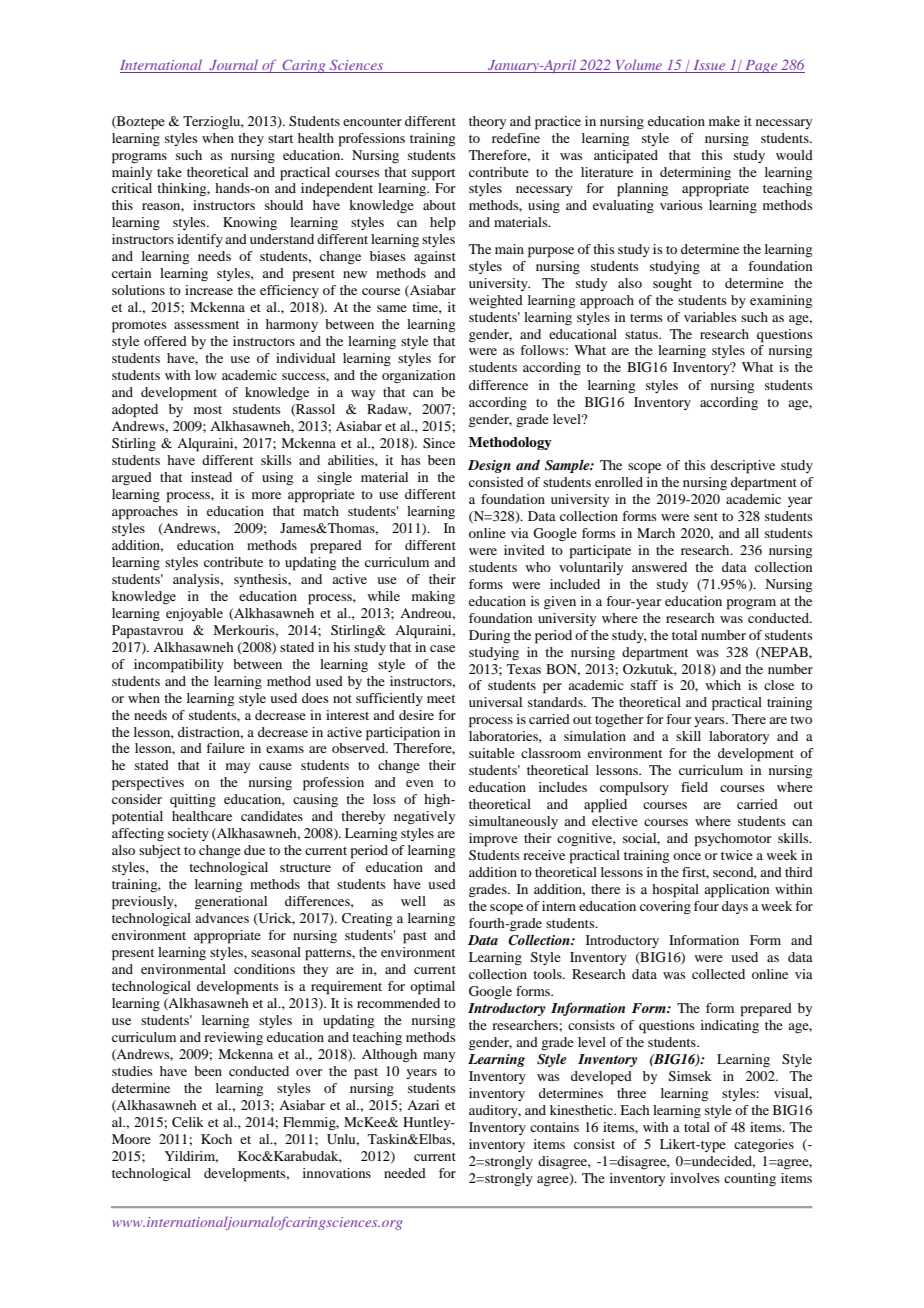 This screenshot has width=924, height=1308. What do you see at coordinates (487, 122) in the screenshot?
I see `theory` at bounding box center [487, 122].
